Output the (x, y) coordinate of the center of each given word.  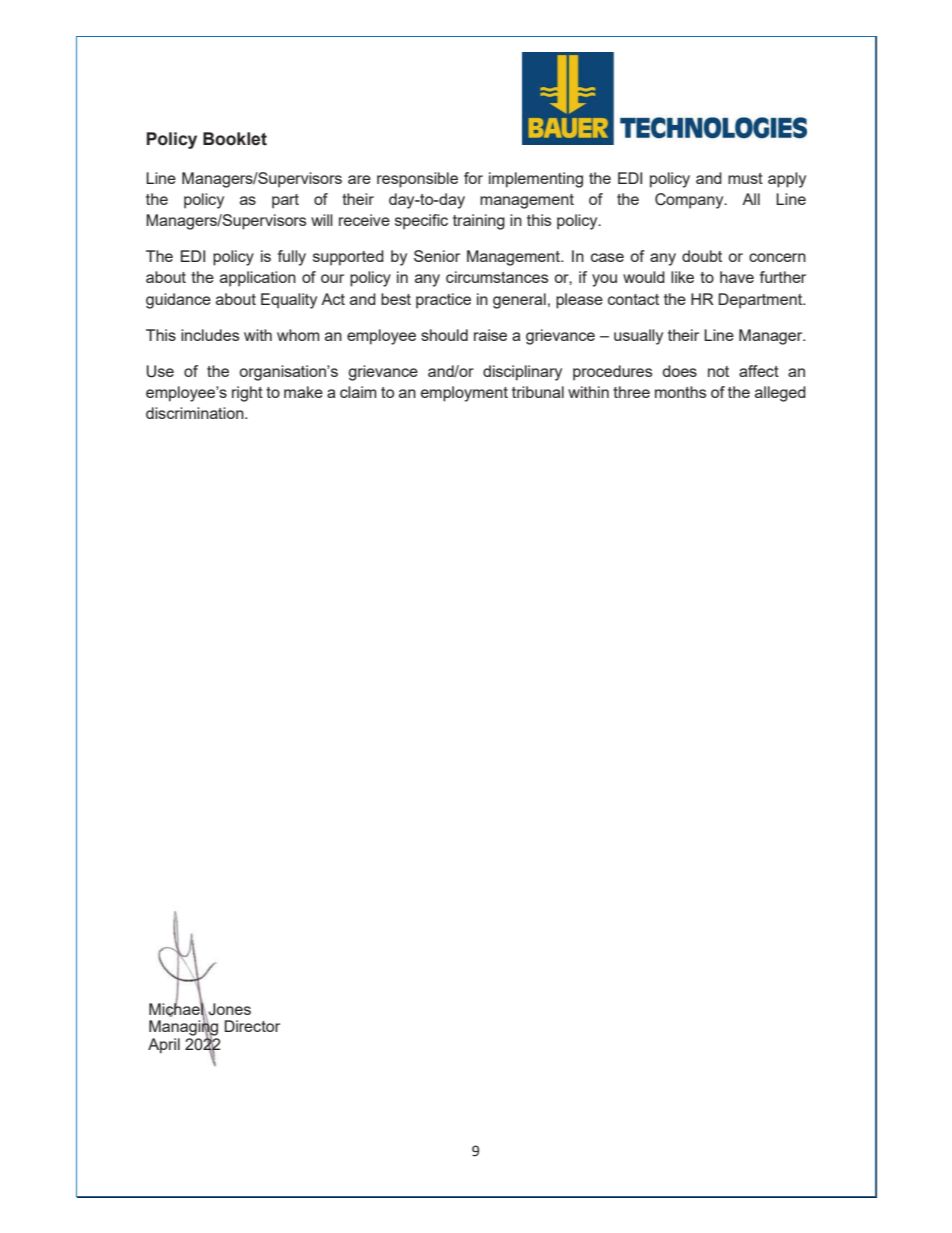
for (473, 178)
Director (252, 1026)
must (745, 178)
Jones (228, 1010)
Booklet (235, 139)
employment (464, 394)
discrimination (196, 413)
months (680, 392)
